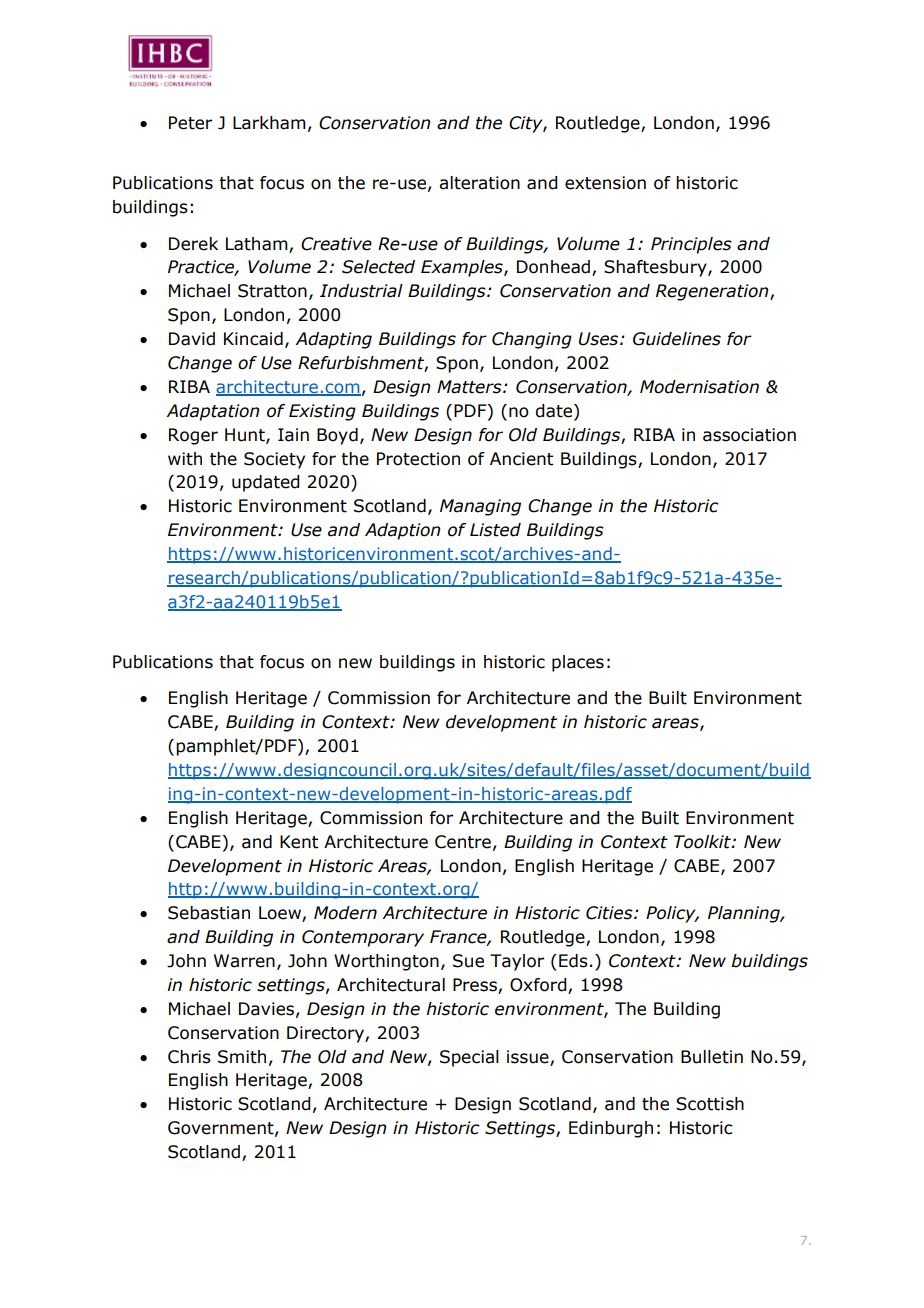 This image has width=924, height=1308. What do you see at coordinates (712, 1057) in the image?
I see `Bulletin` at bounding box center [712, 1057].
